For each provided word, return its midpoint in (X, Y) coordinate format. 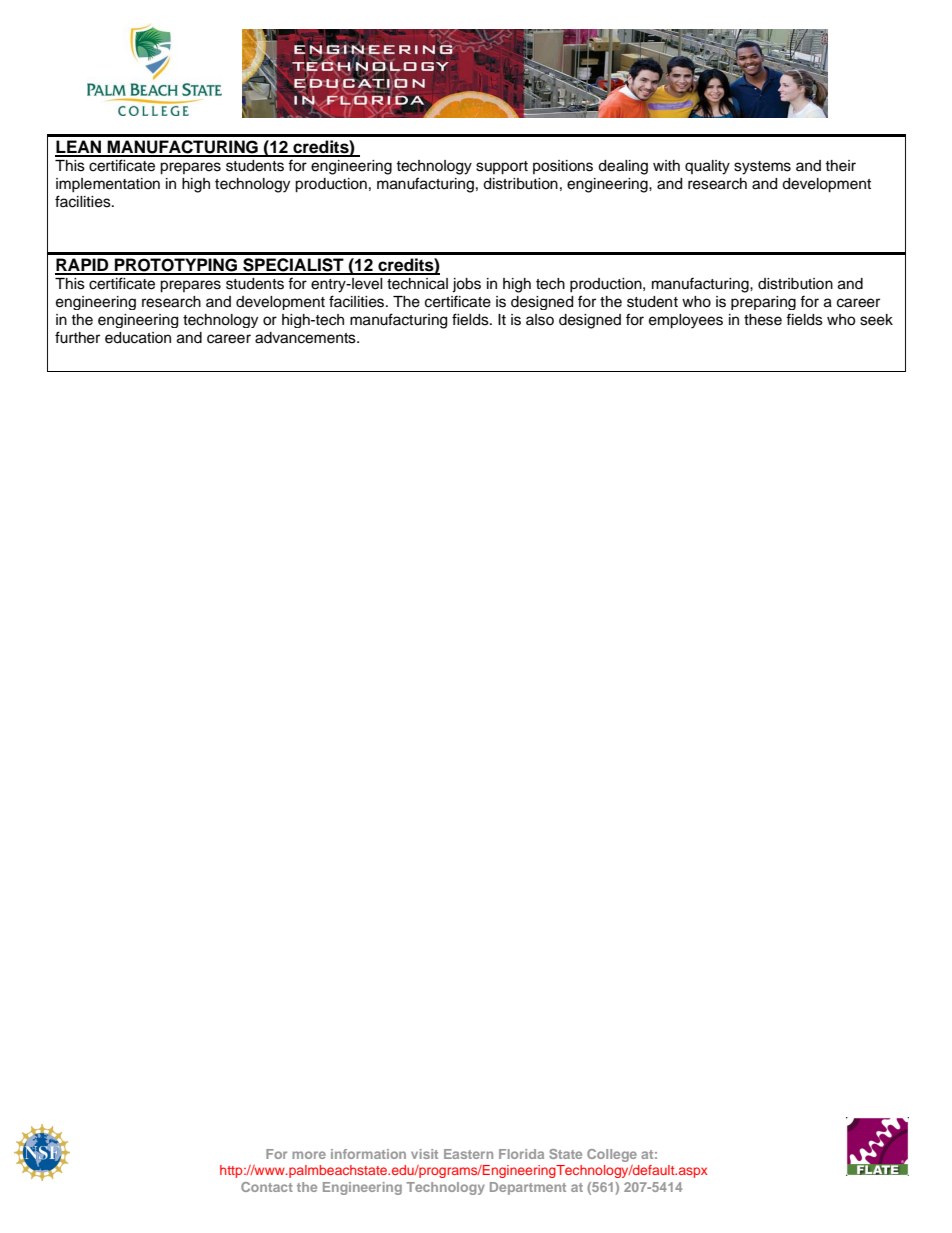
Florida (521, 1154)
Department (528, 1188)
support (502, 168)
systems (762, 168)
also (540, 320)
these (763, 320)
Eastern (468, 1154)
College (612, 1155)
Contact (267, 1187)
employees (686, 321)
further (77, 337)
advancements (306, 338)
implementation (108, 185)
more (309, 1155)
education (138, 338)
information (368, 1154)
